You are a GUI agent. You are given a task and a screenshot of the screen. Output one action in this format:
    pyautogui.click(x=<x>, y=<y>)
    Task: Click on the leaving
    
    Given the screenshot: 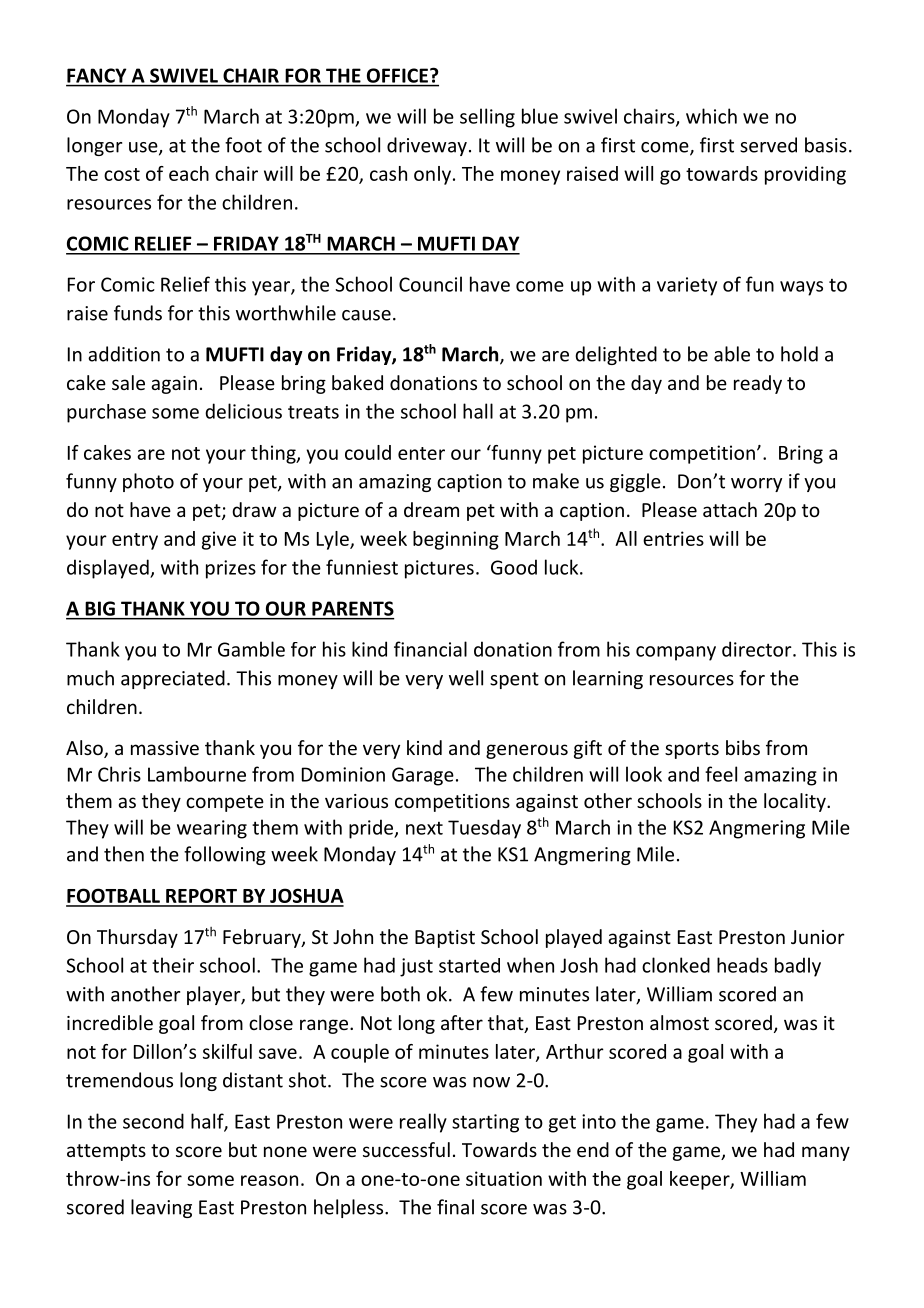 What is the action you would take?
    pyautogui.click(x=161, y=1208)
